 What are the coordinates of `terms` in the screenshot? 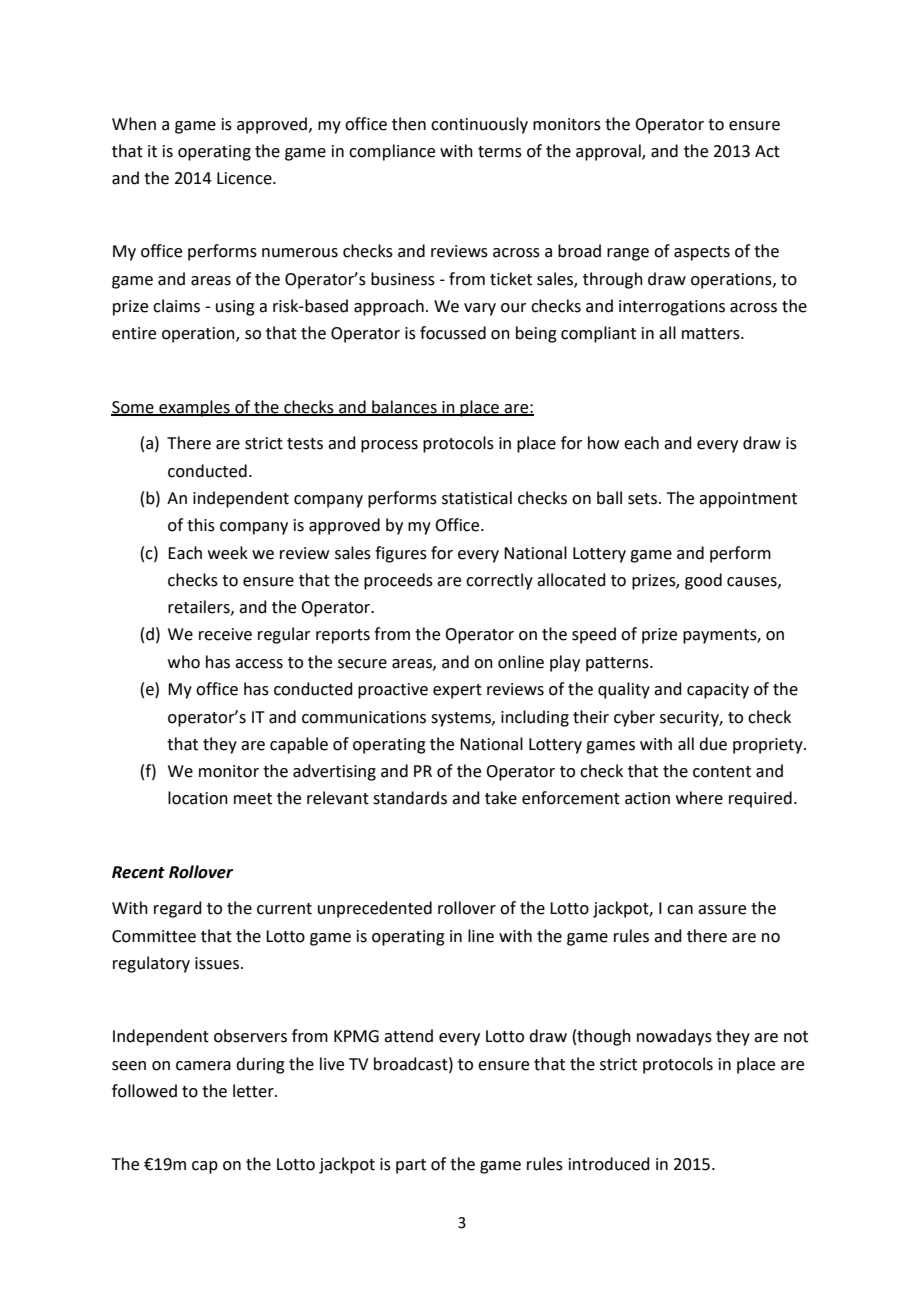 It's located at (500, 152).
